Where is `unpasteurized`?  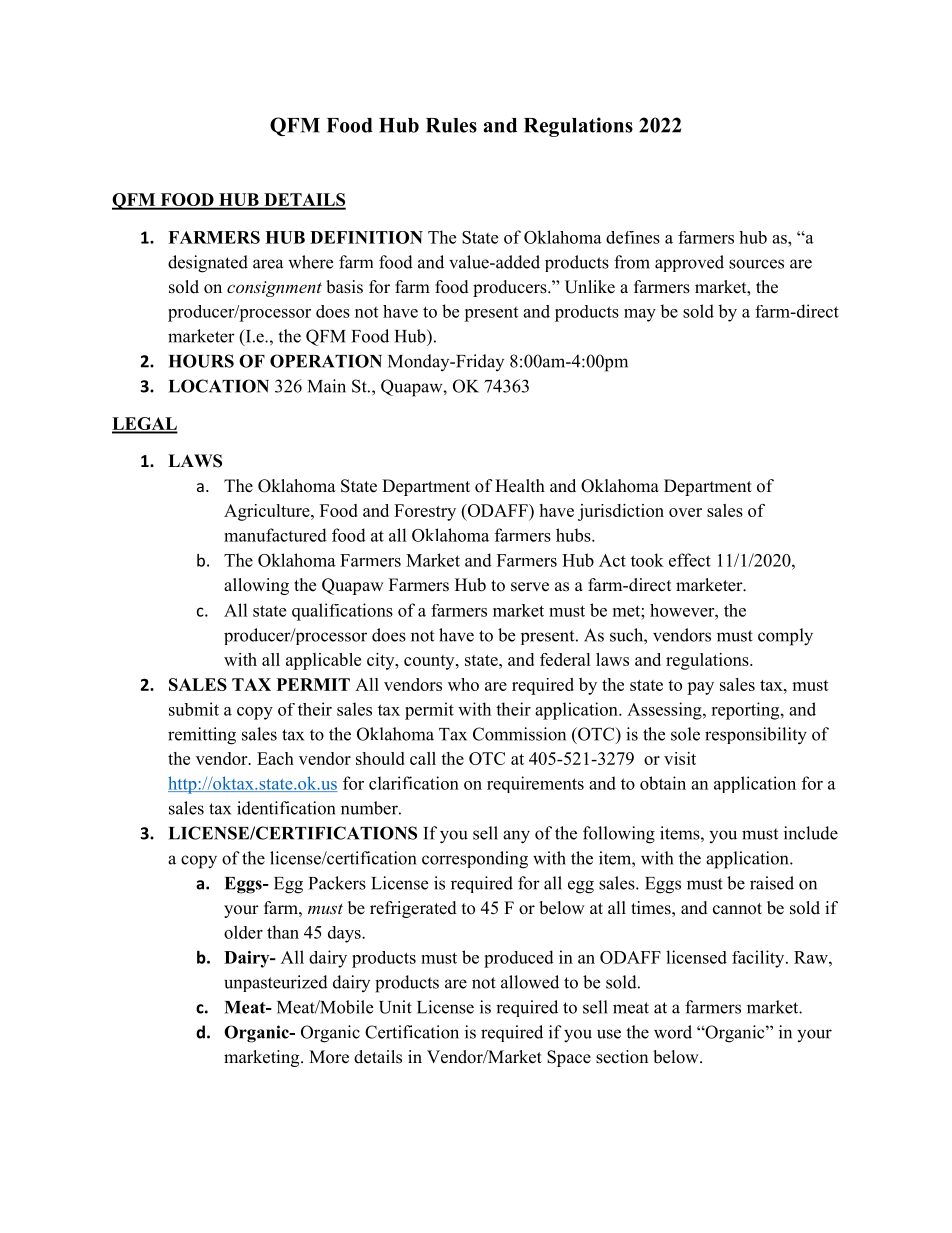
unpasteurized is located at coordinates (276, 983).
